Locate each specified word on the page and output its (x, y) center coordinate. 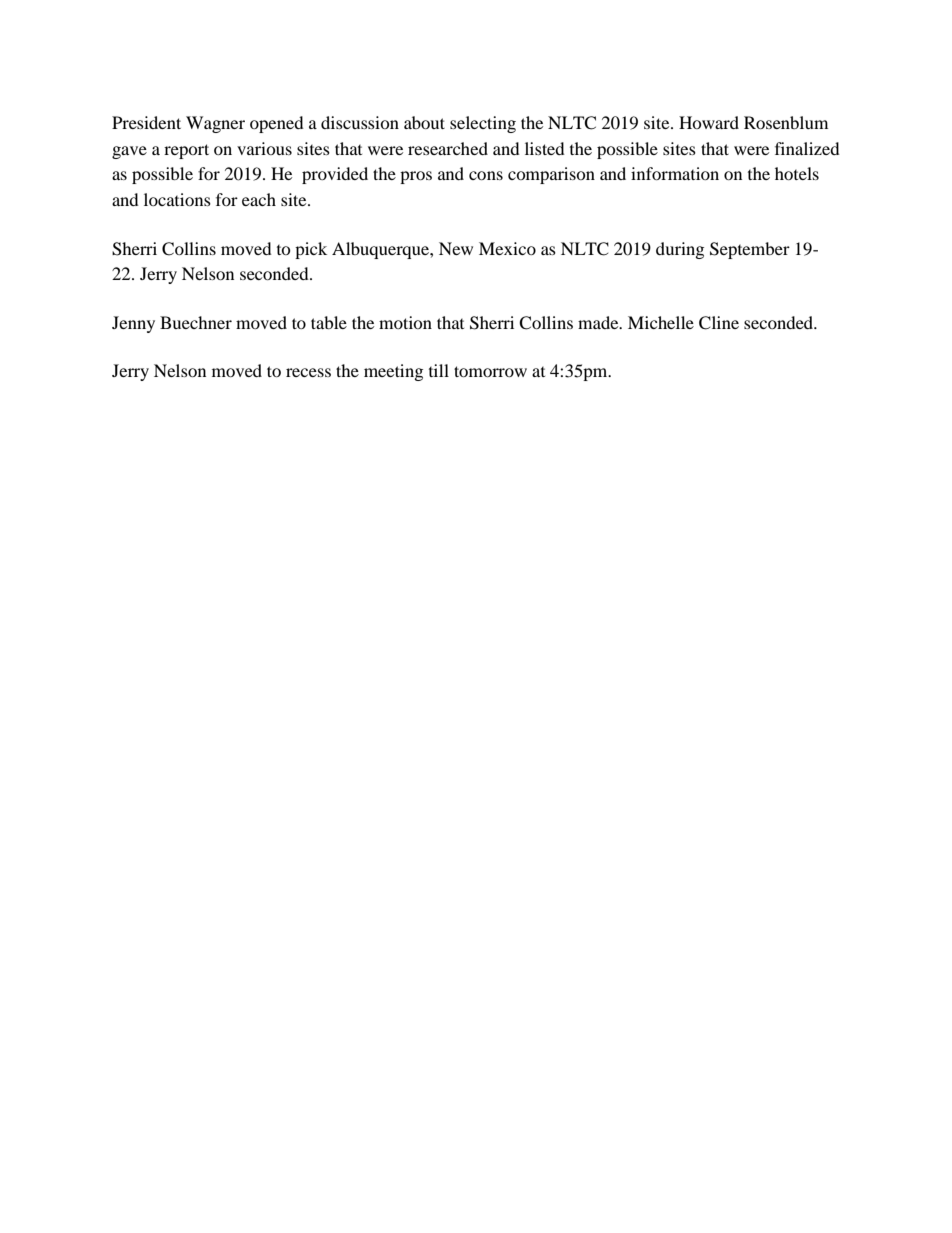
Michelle (661, 322)
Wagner (215, 124)
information (675, 173)
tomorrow (490, 371)
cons (486, 175)
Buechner (196, 322)
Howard (709, 122)
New (456, 248)
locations (177, 199)
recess (308, 372)
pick (311, 250)
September (750, 250)
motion (405, 322)
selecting (483, 124)
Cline (719, 323)
